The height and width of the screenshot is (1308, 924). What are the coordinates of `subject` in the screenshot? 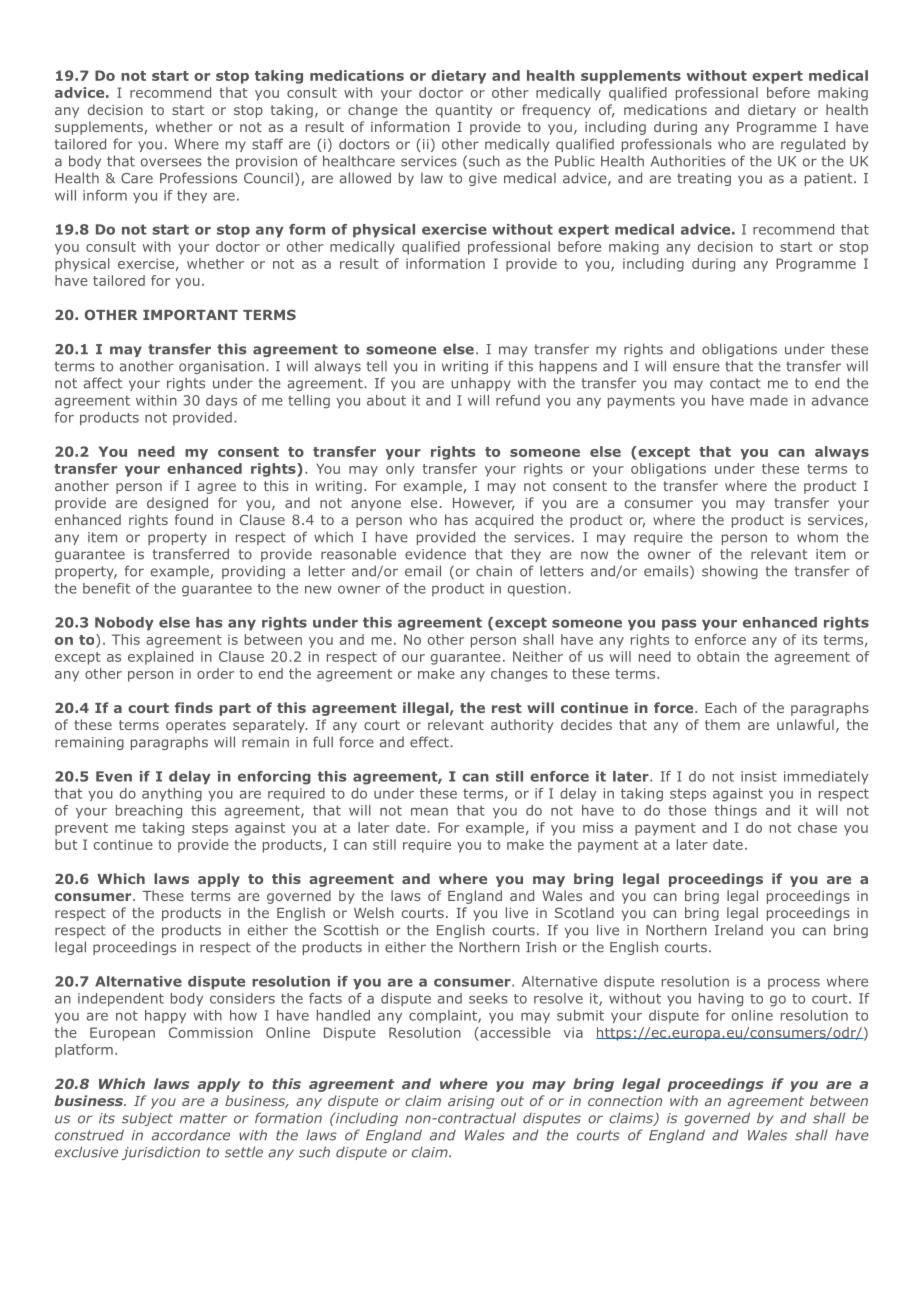 It's located at (147, 1119).
